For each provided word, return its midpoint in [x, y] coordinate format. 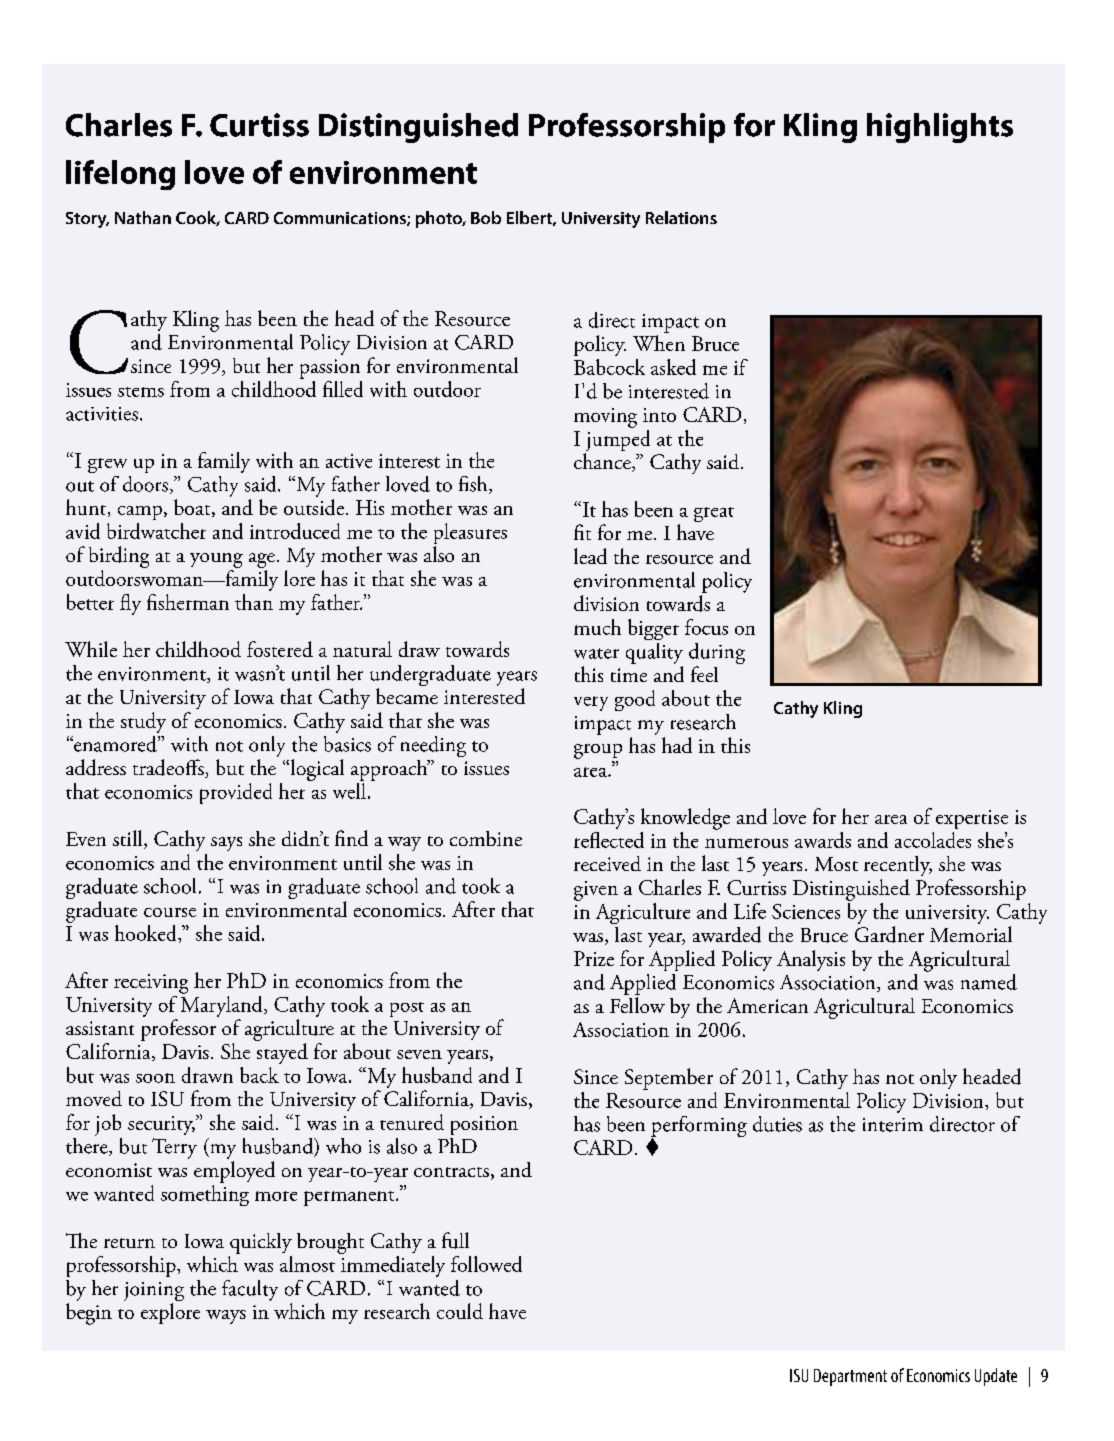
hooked [147, 933]
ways [226, 1317]
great [714, 514]
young [216, 560]
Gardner [889, 934]
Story [87, 220]
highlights [940, 128]
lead [590, 556]
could [460, 1311]
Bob [486, 217]
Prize [594, 958]
